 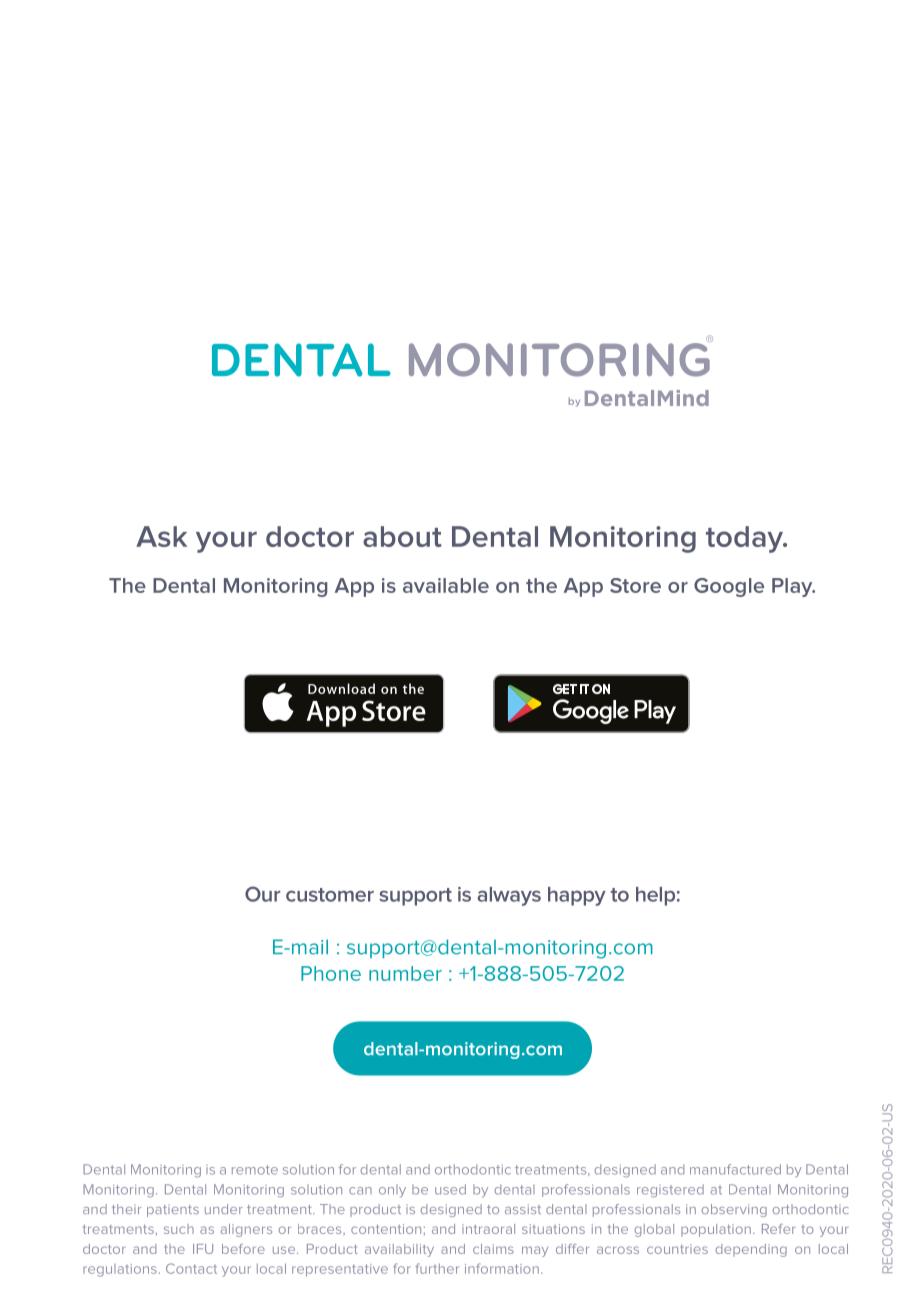 What do you see at coordinates (509, 896) in the page?
I see `always` at bounding box center [509, 896].
